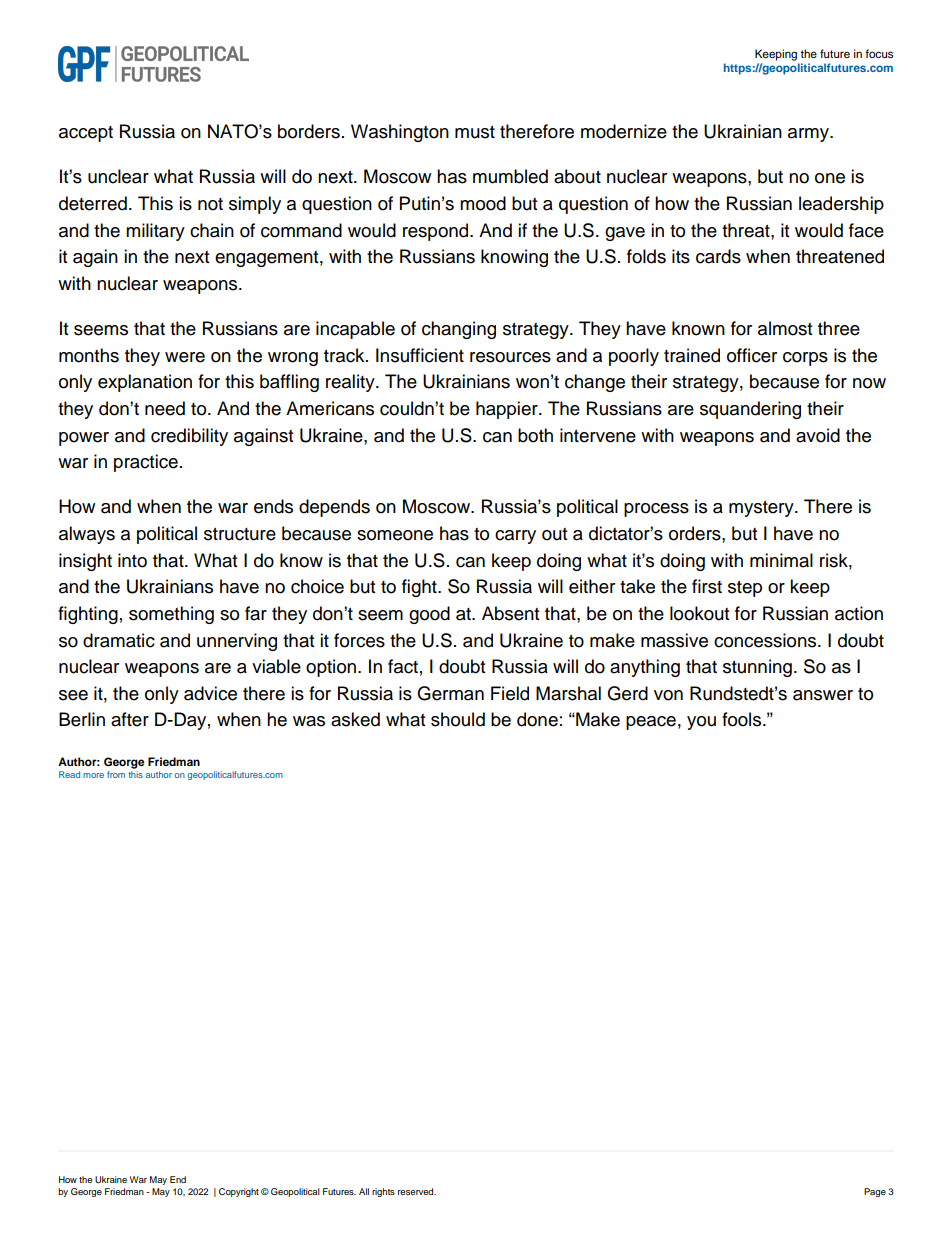 The image size is (952, 1233). I want to click on from, so click(116, 774).
